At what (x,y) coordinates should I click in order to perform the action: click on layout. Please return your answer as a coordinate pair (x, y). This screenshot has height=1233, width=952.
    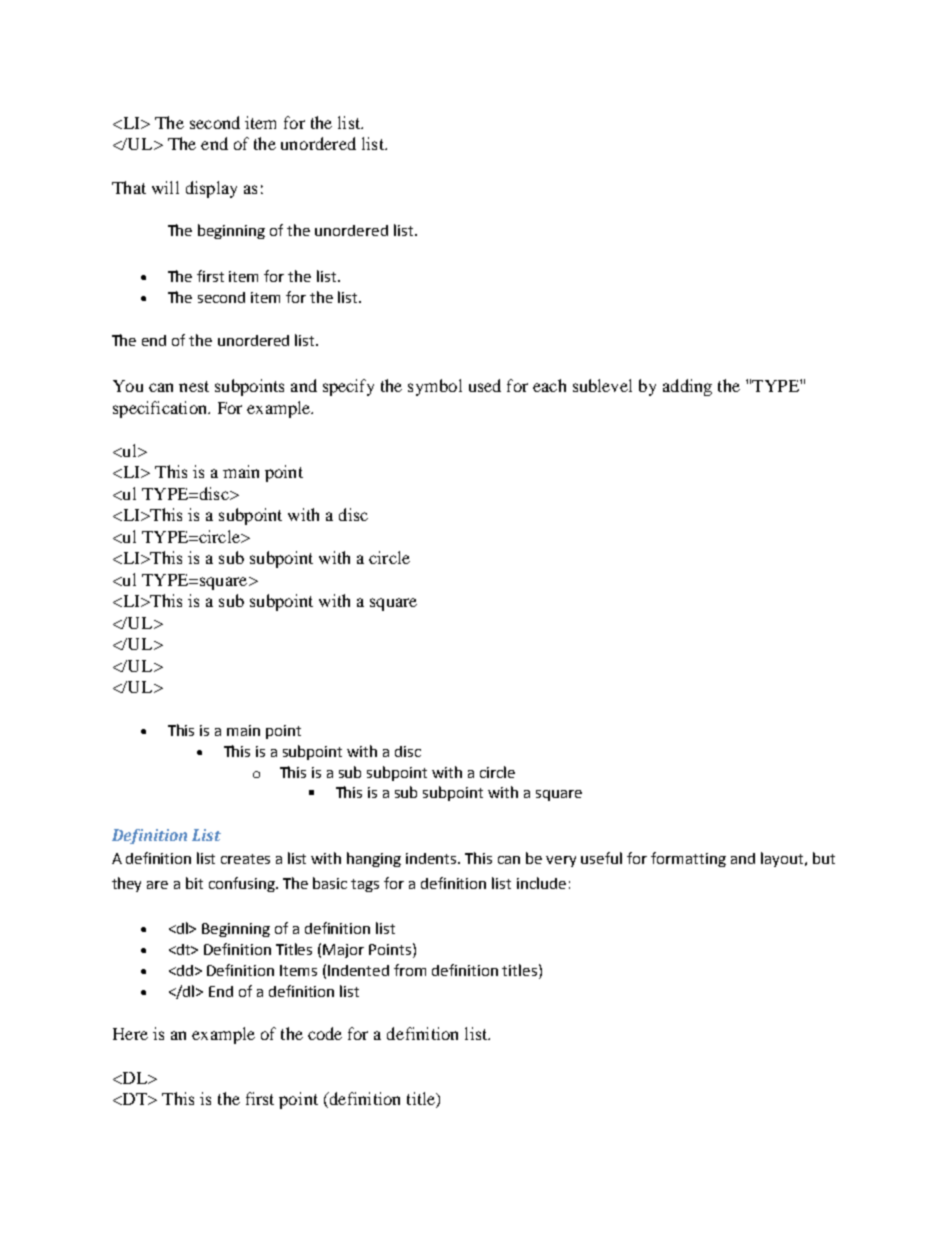
    Looking at the image, I should click on (783, 859).
